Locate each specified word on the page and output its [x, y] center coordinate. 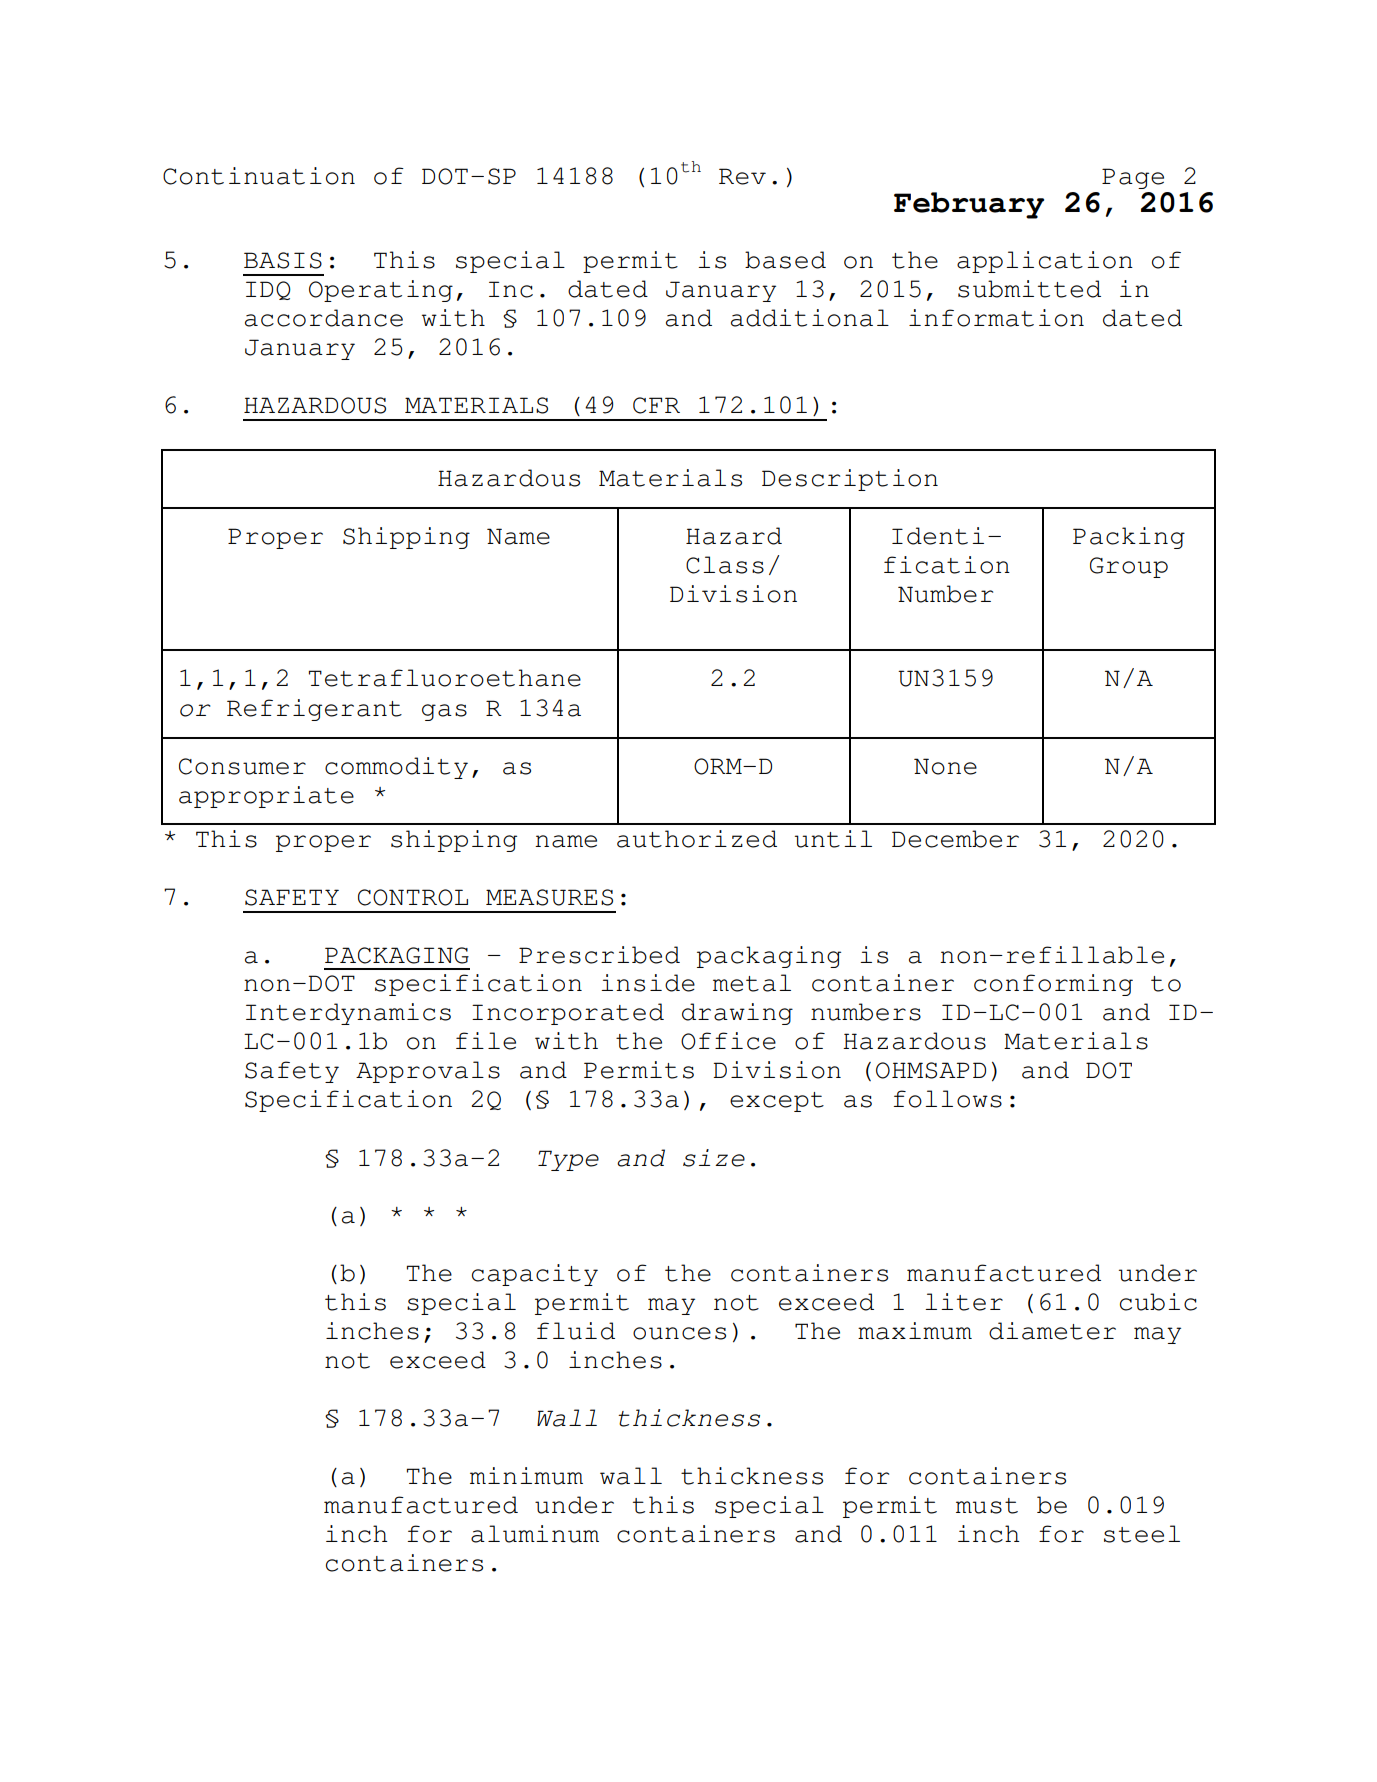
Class [725, 565]
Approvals [428, 1072]
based [785, 260]
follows [947, 1099]
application [1045, 262]
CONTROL [413, 897]
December [955, 839]
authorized [697, 839]
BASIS [283, 260]
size [714, 1158]
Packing [1129, 538]
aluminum [535, 1534]
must [987, 1506]
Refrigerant [314, 710]
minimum [526, 1476]
